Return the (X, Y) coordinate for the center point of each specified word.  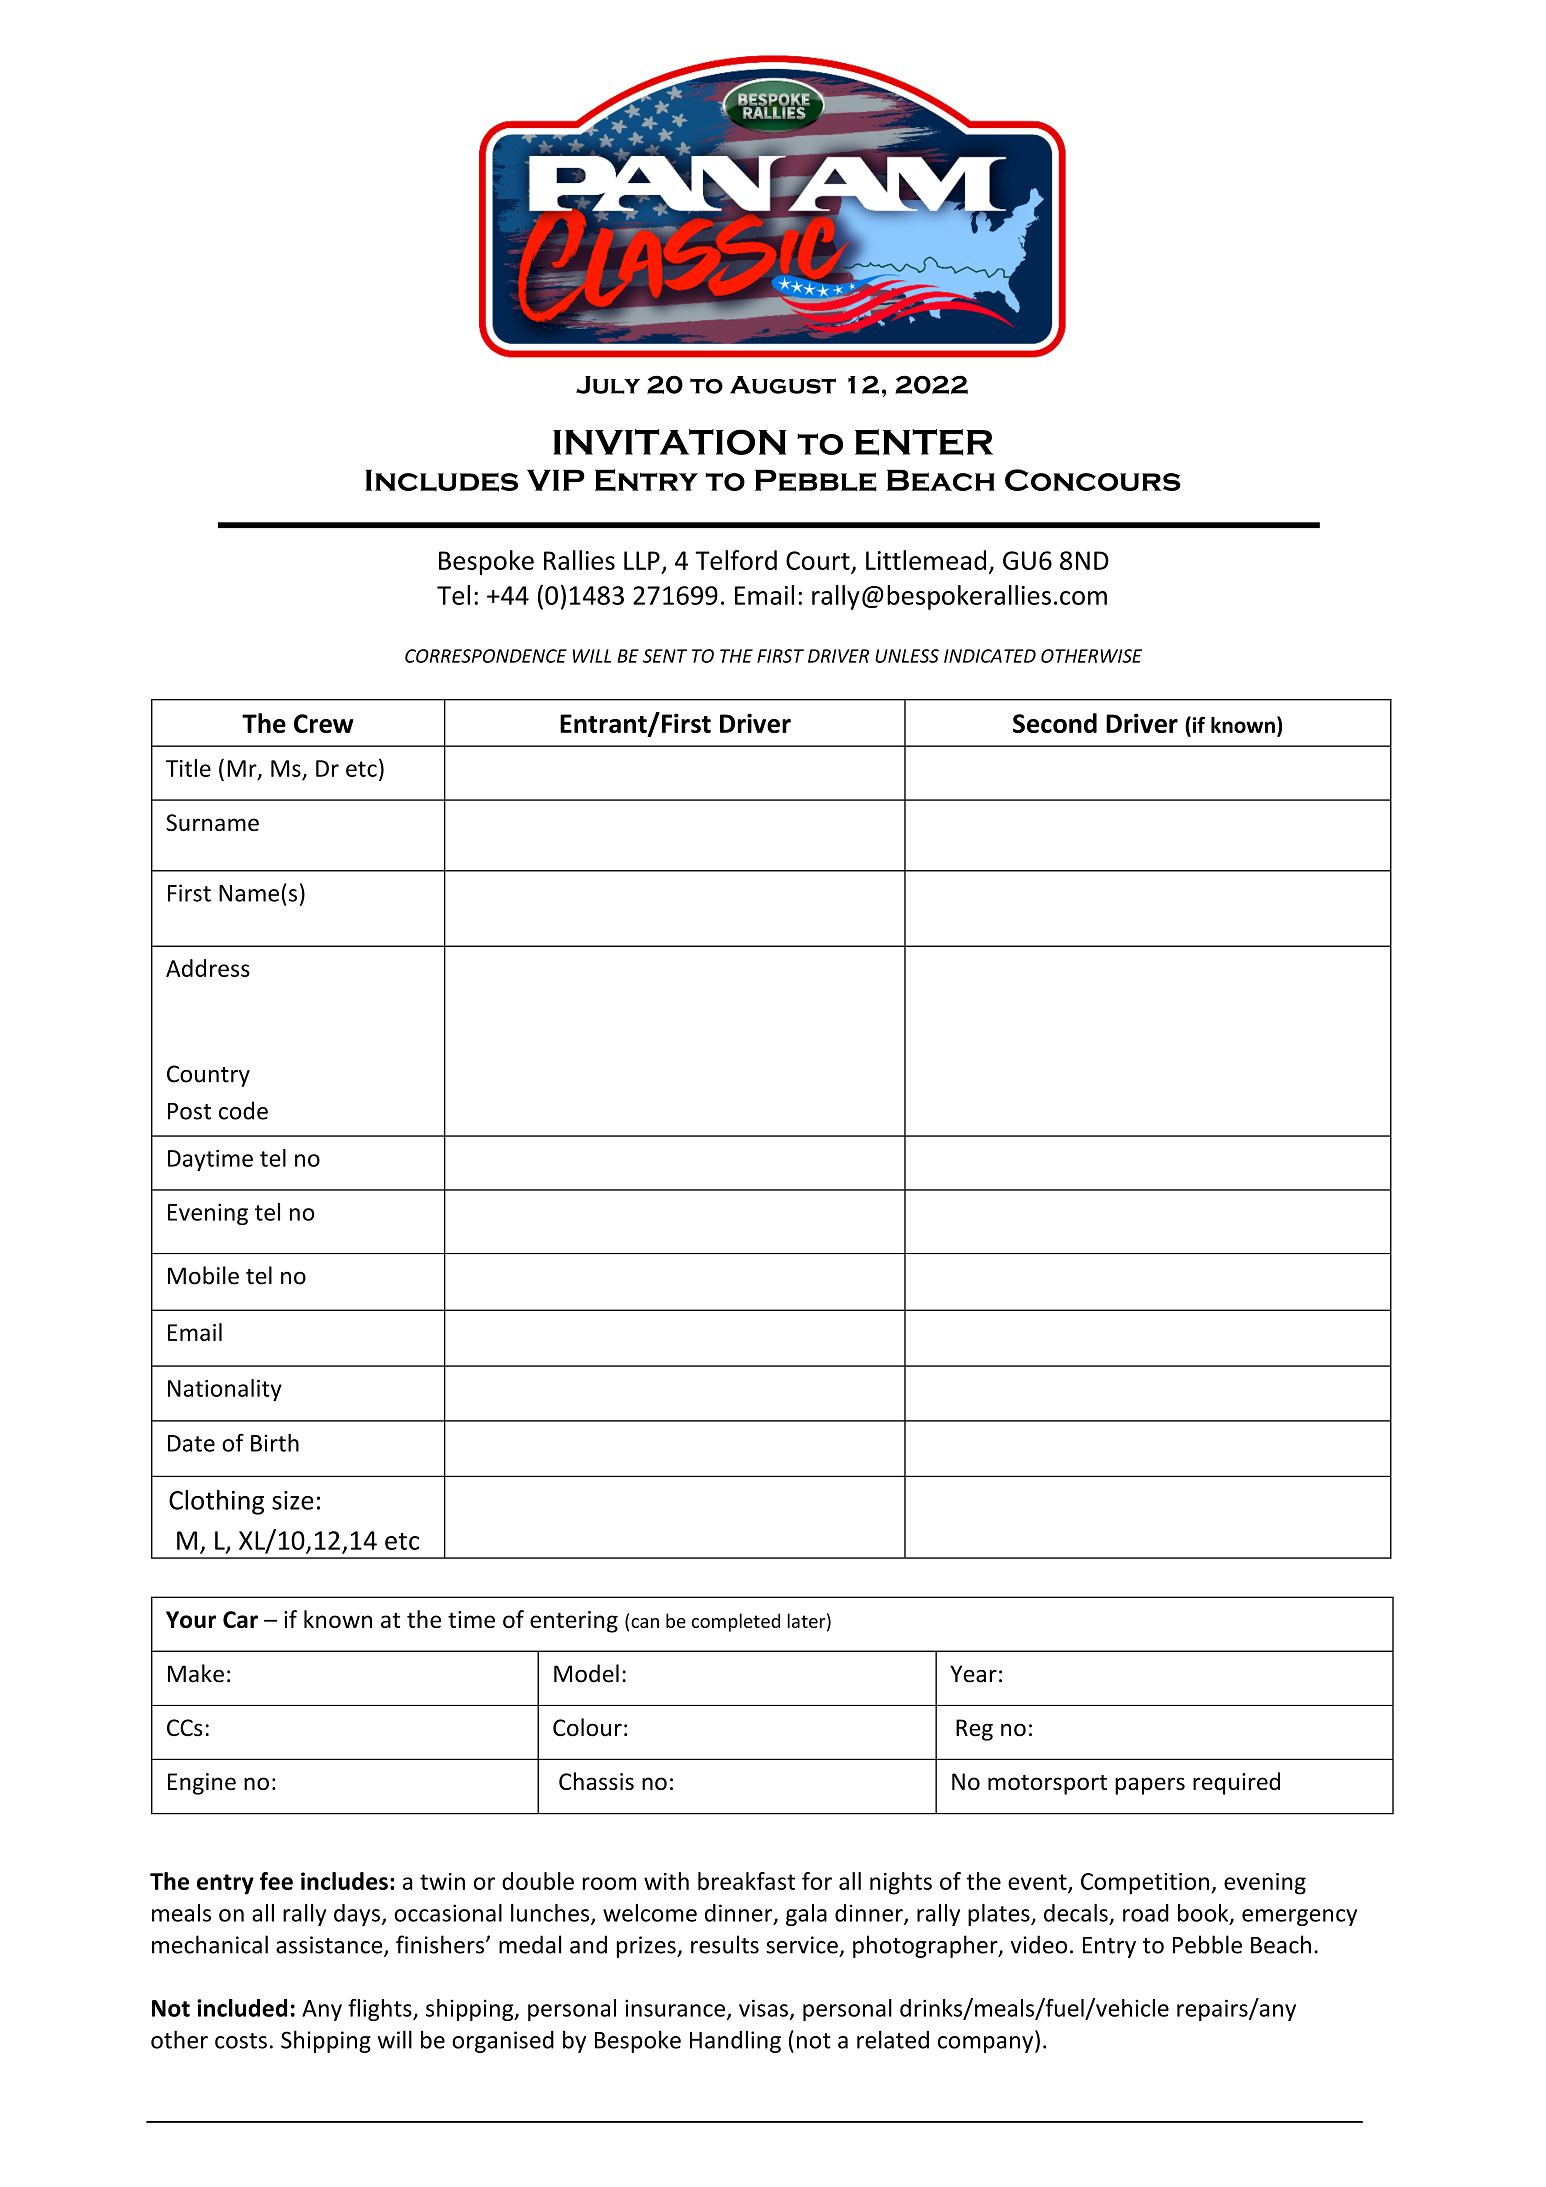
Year (973, 1674)
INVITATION (669, 442)
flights (381, 2010)
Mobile (203, 1275)
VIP (556, 480)
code (243, 1110)
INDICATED (990, 656)
